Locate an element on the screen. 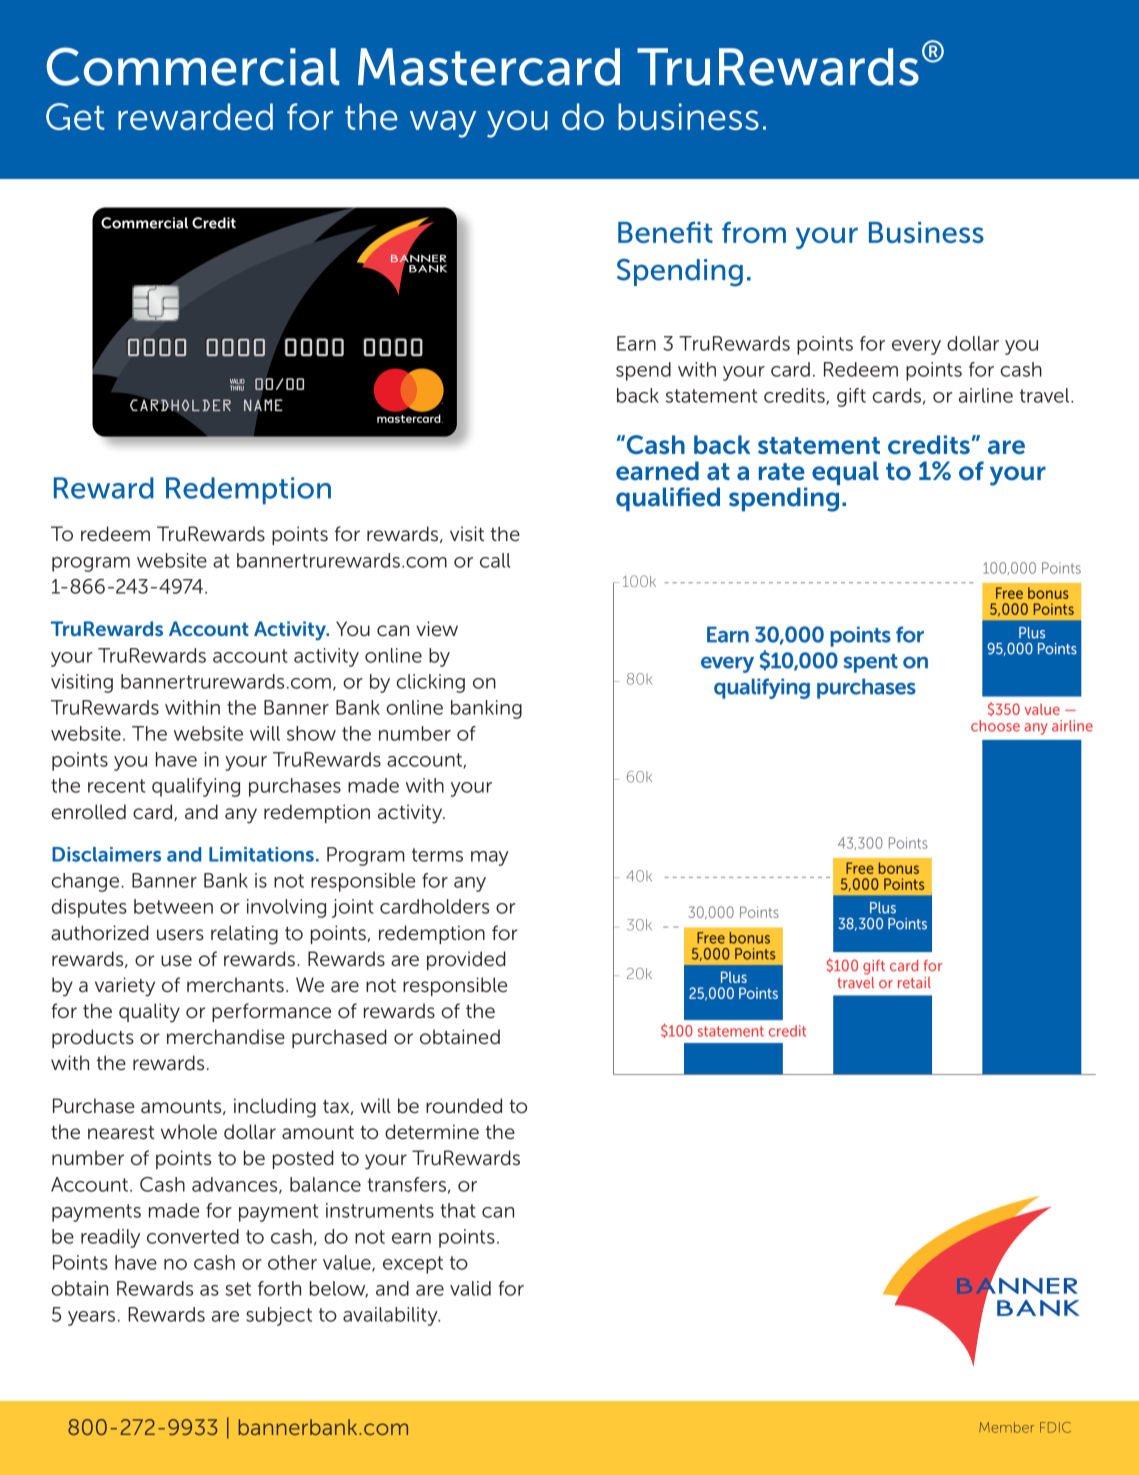 This screenshot has height=1475, width=1139. subject is located at coordinates (279, 1316).
